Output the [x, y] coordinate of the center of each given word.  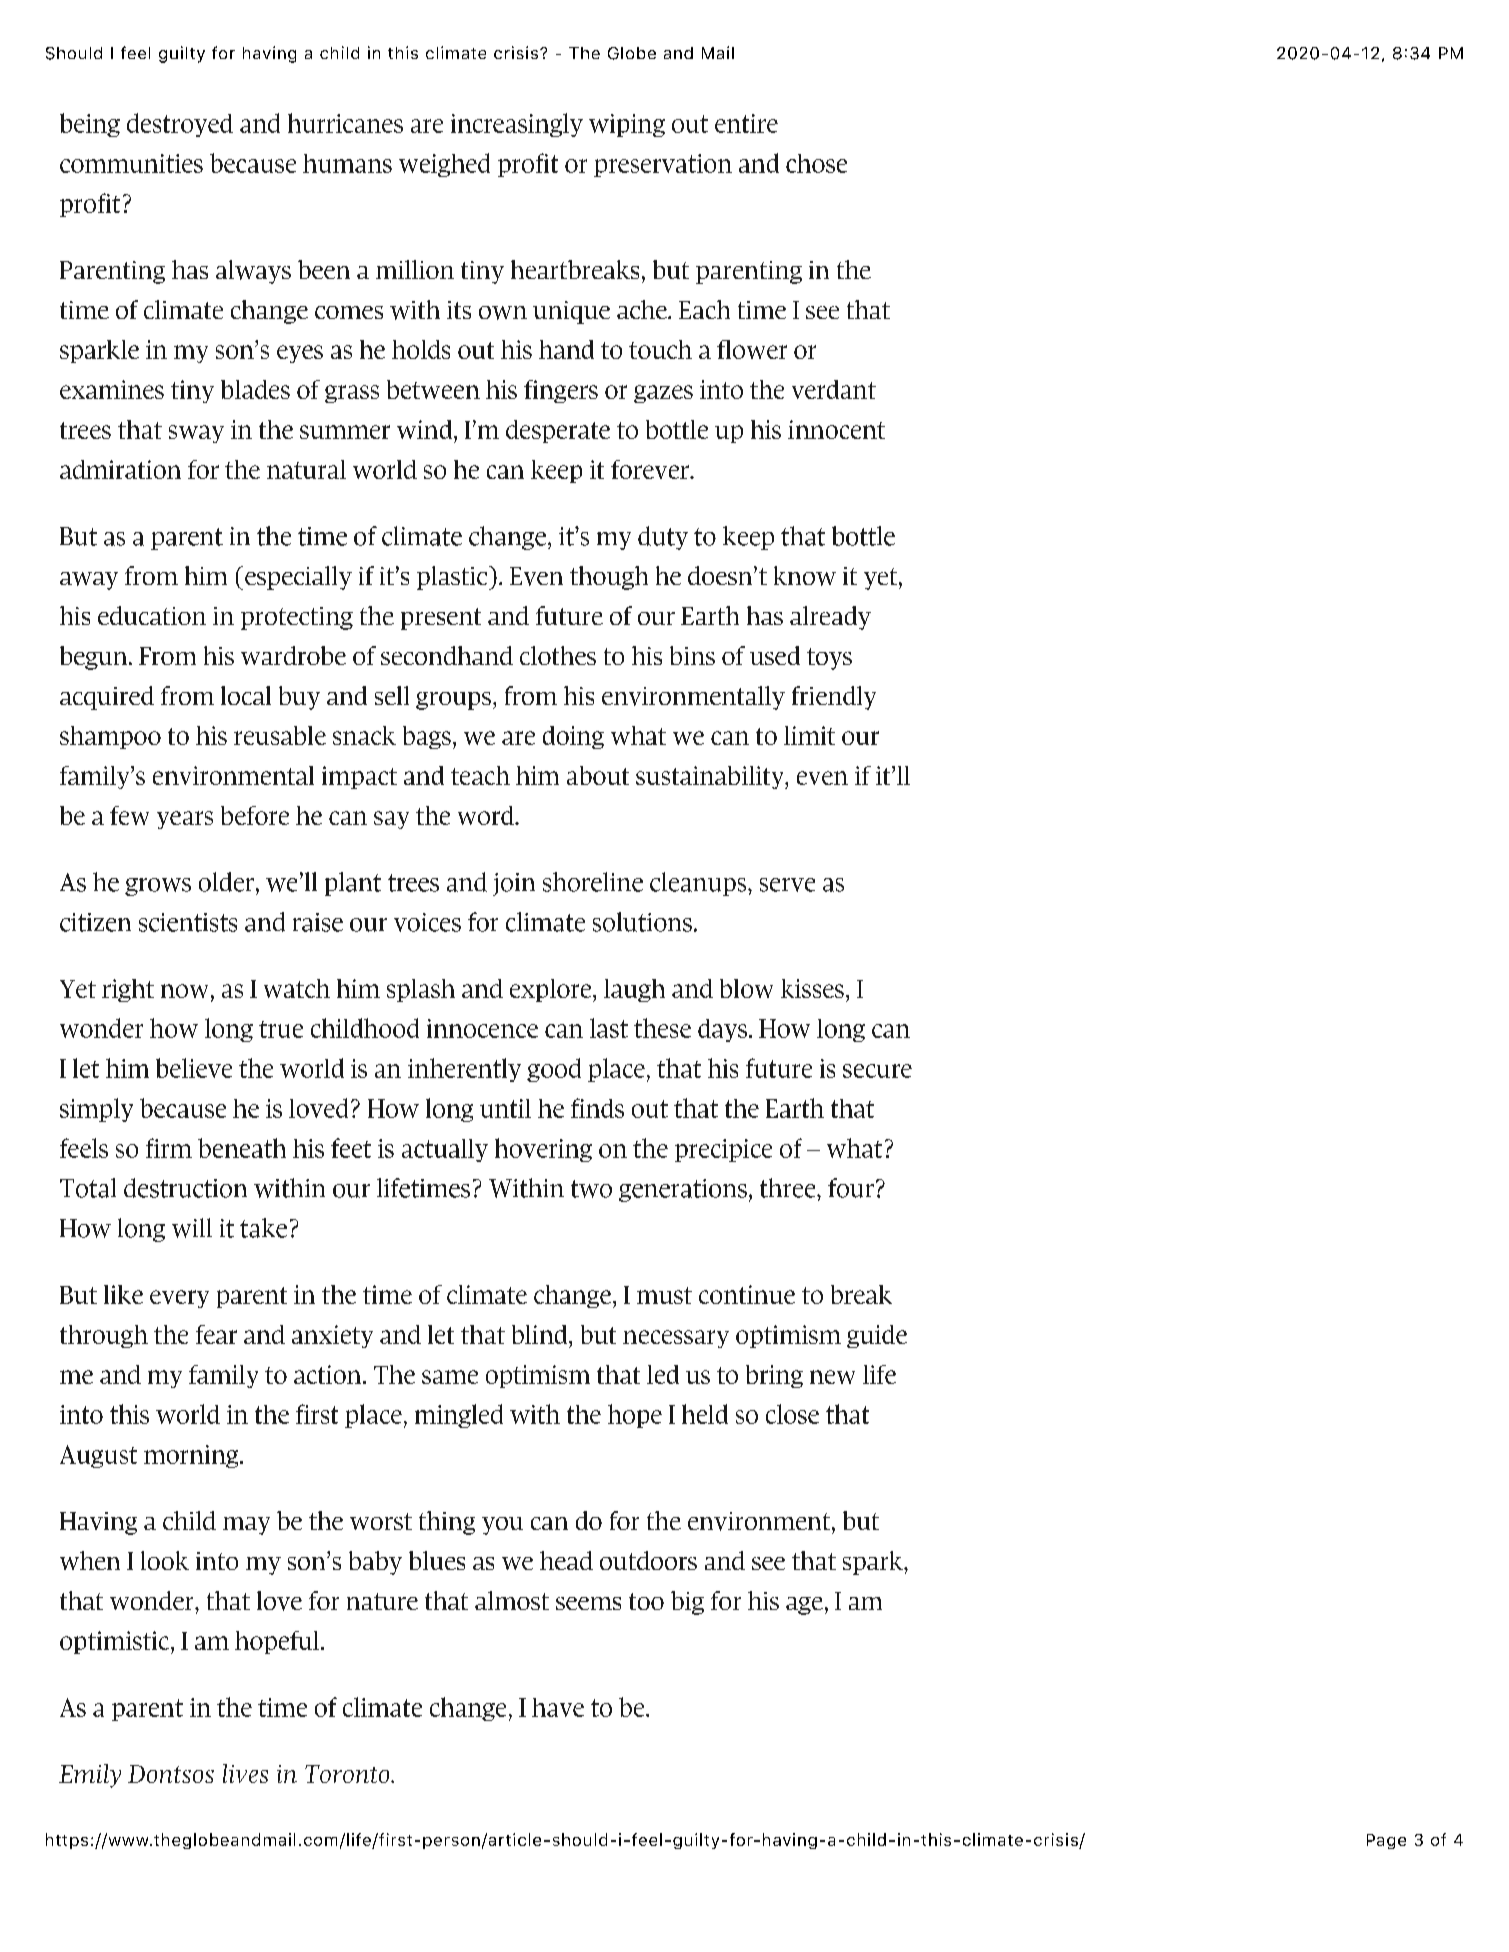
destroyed [180, 125]
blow [746, 988]
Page [1386, 1841]
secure [877, 1071]
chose [816, 163]
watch [297, 988]
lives [245, 1773]
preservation [663, 165]
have [558, 1707]
